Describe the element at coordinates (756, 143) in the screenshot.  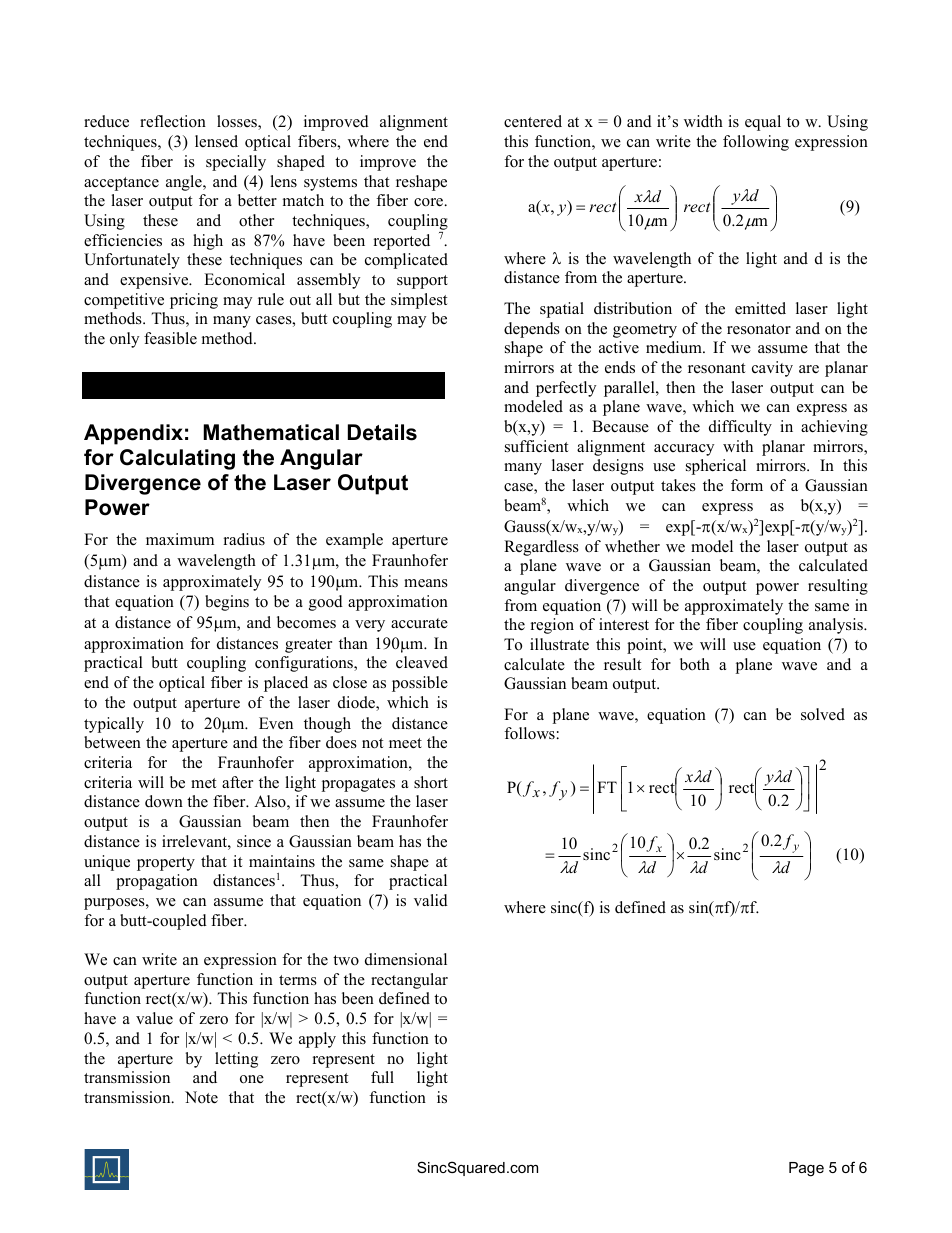
I see `following` at that location.
